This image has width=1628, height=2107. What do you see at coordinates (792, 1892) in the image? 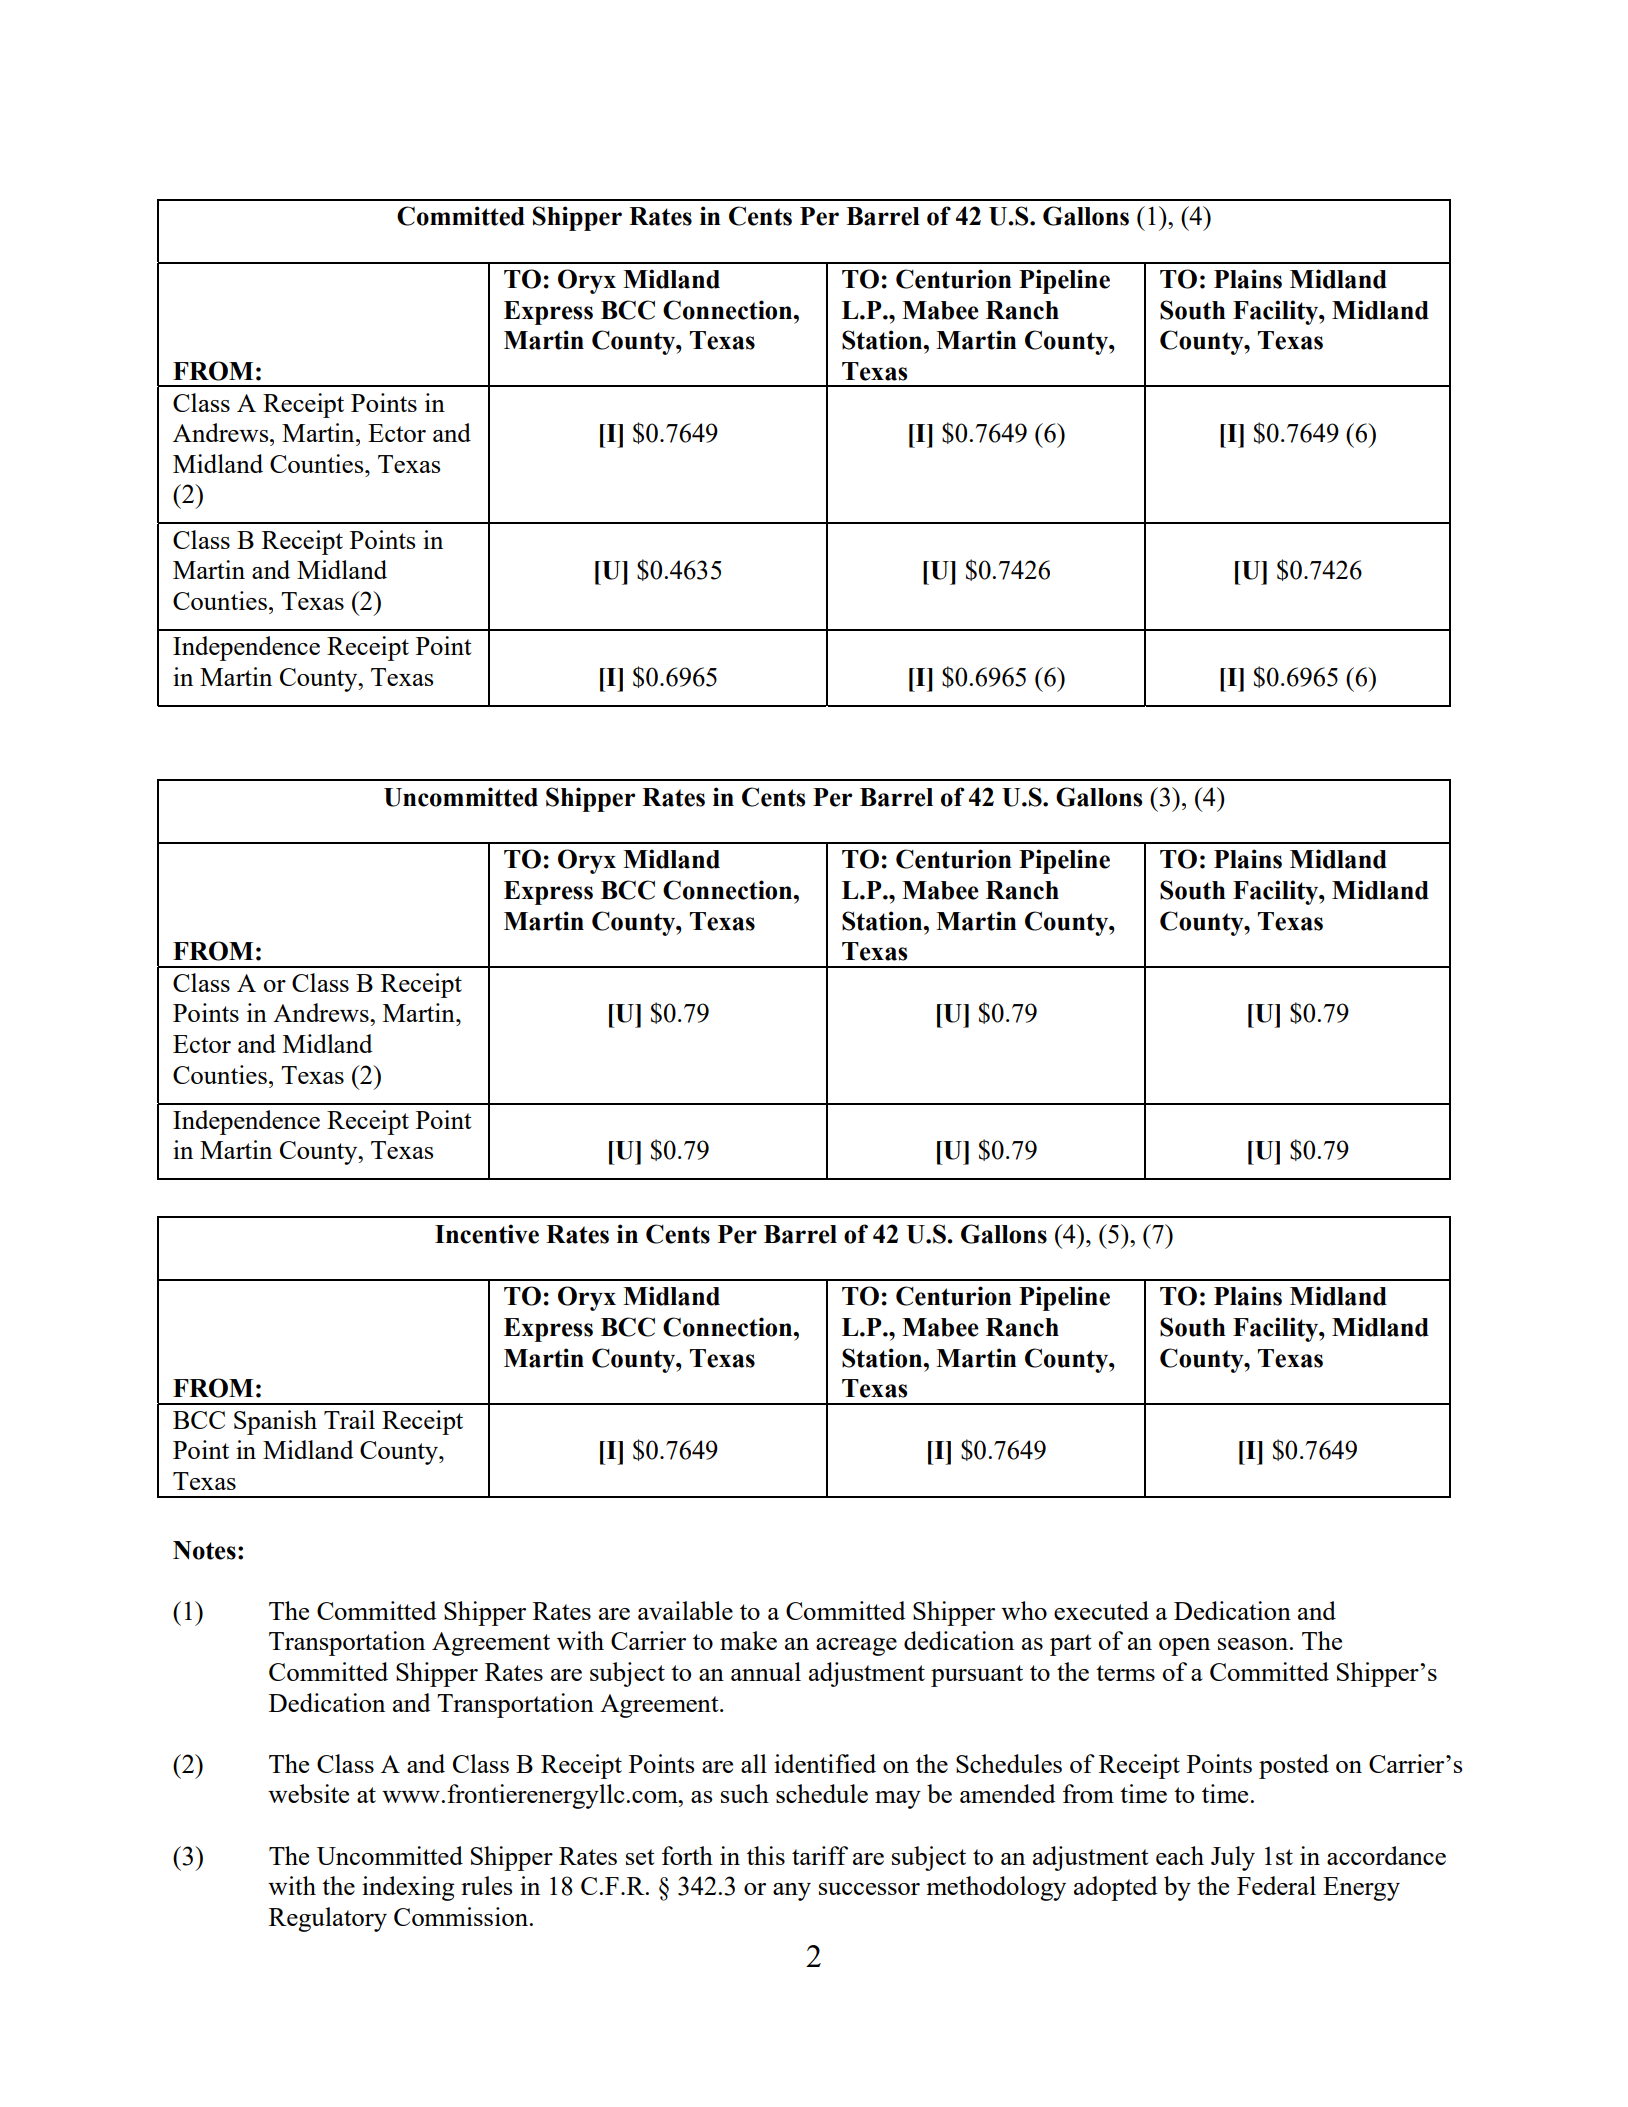
I see `any` at bounding box center [792, 1892].
